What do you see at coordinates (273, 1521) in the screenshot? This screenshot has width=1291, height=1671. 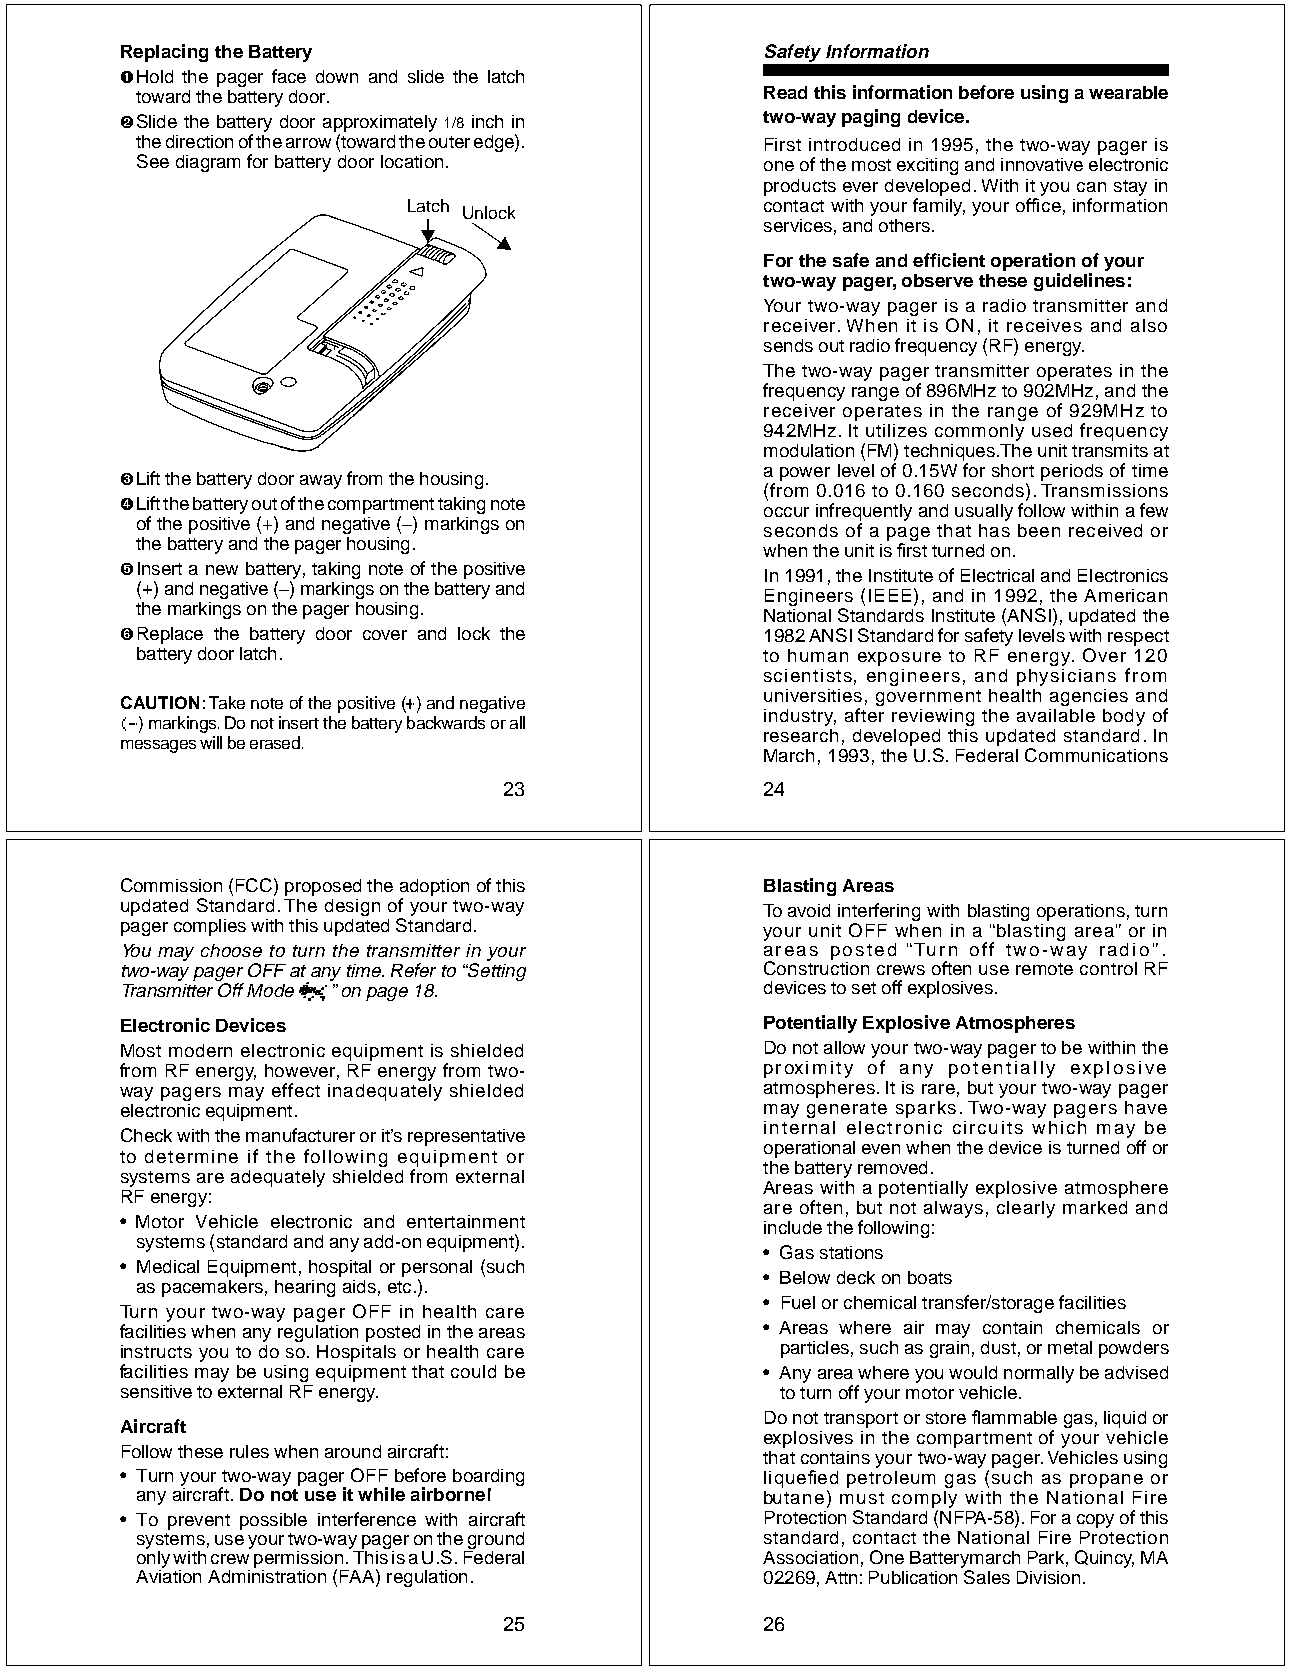 I see `possible` at bounding box center [273, 1521].
